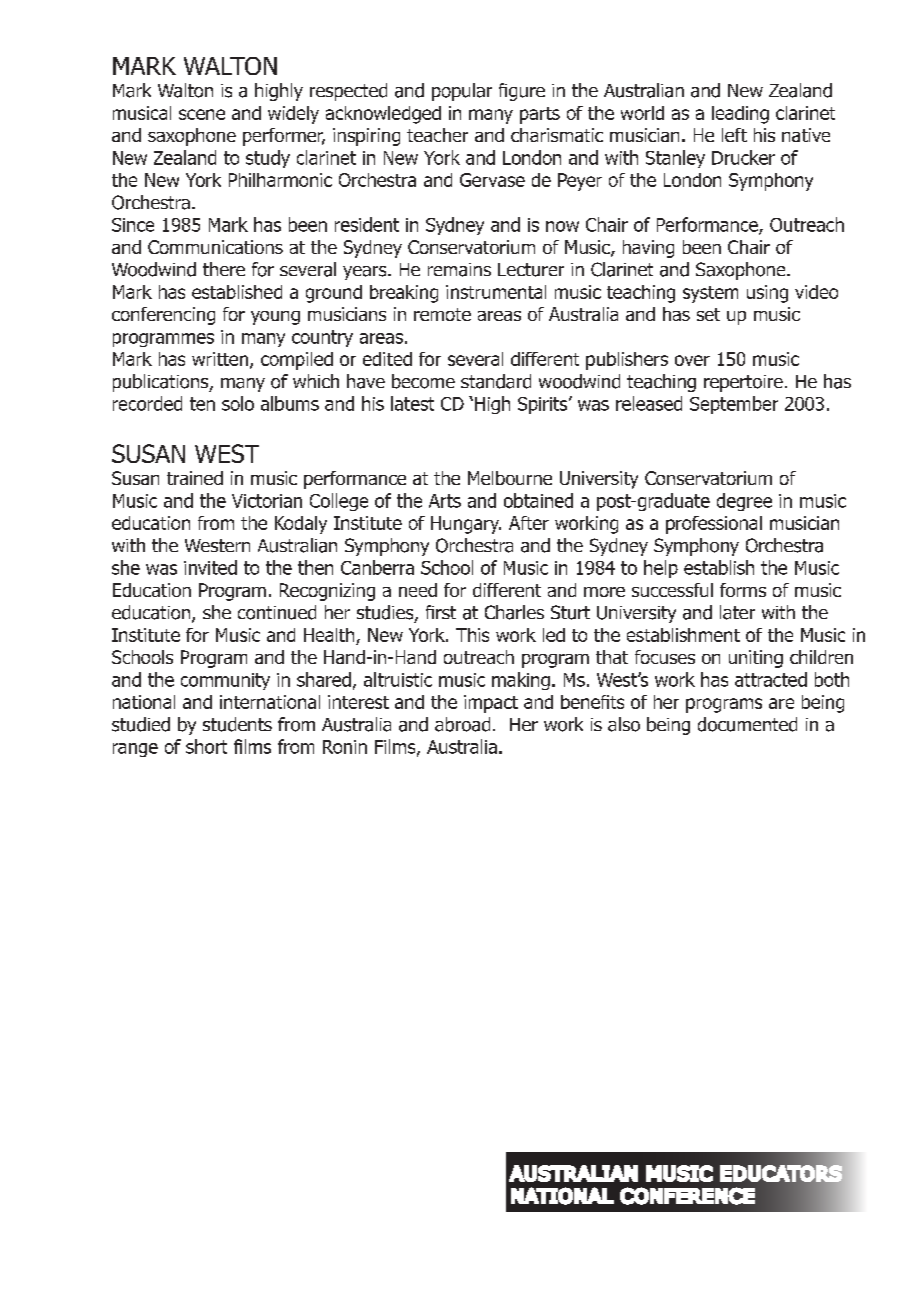  What do you see at coordinates (462, 92) in the screenshot?
I see `popular` at bounding box center [462, 92].
